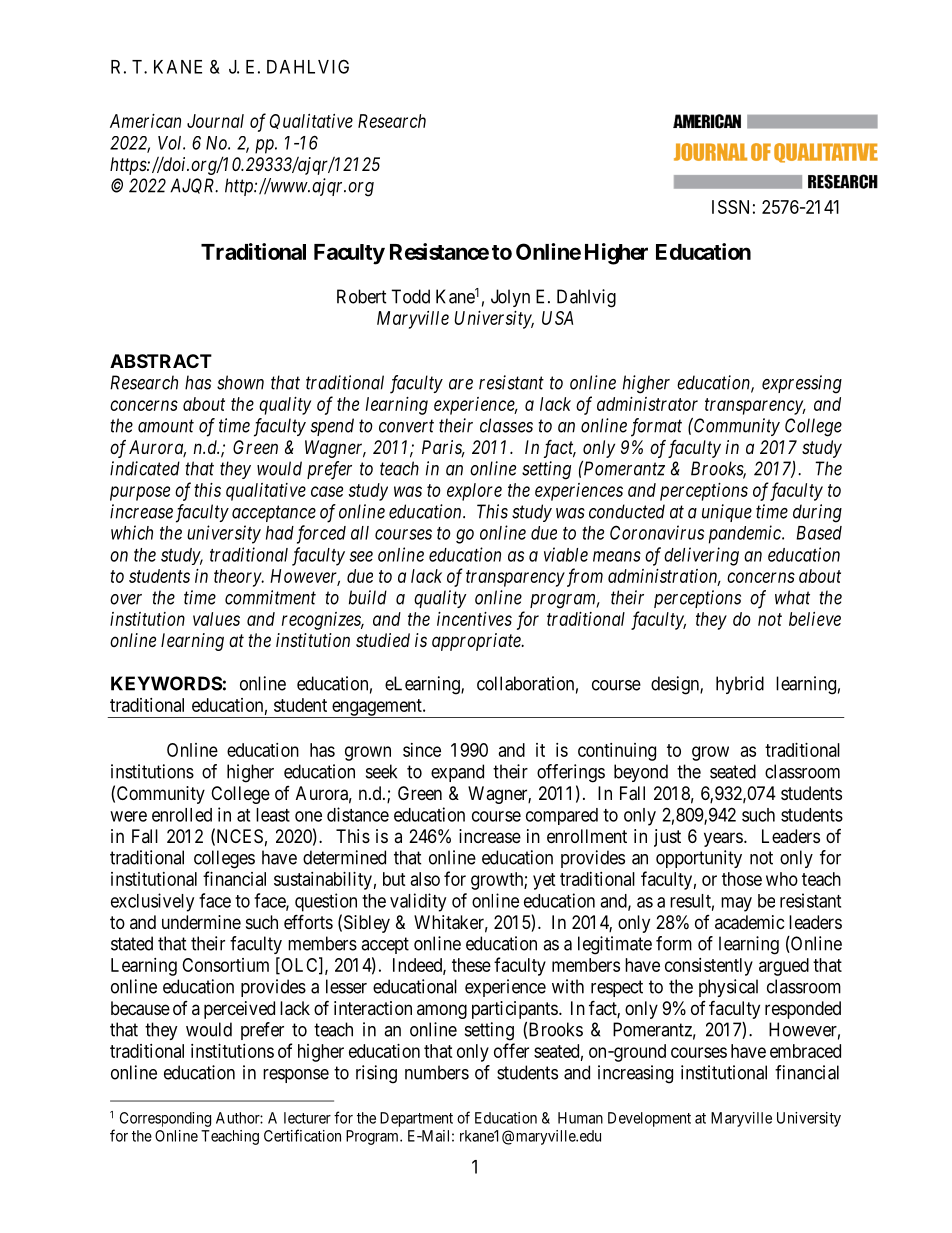  Describe the element at coordinates (410, 296) in the screenshot. I see `Todd` at that location.
